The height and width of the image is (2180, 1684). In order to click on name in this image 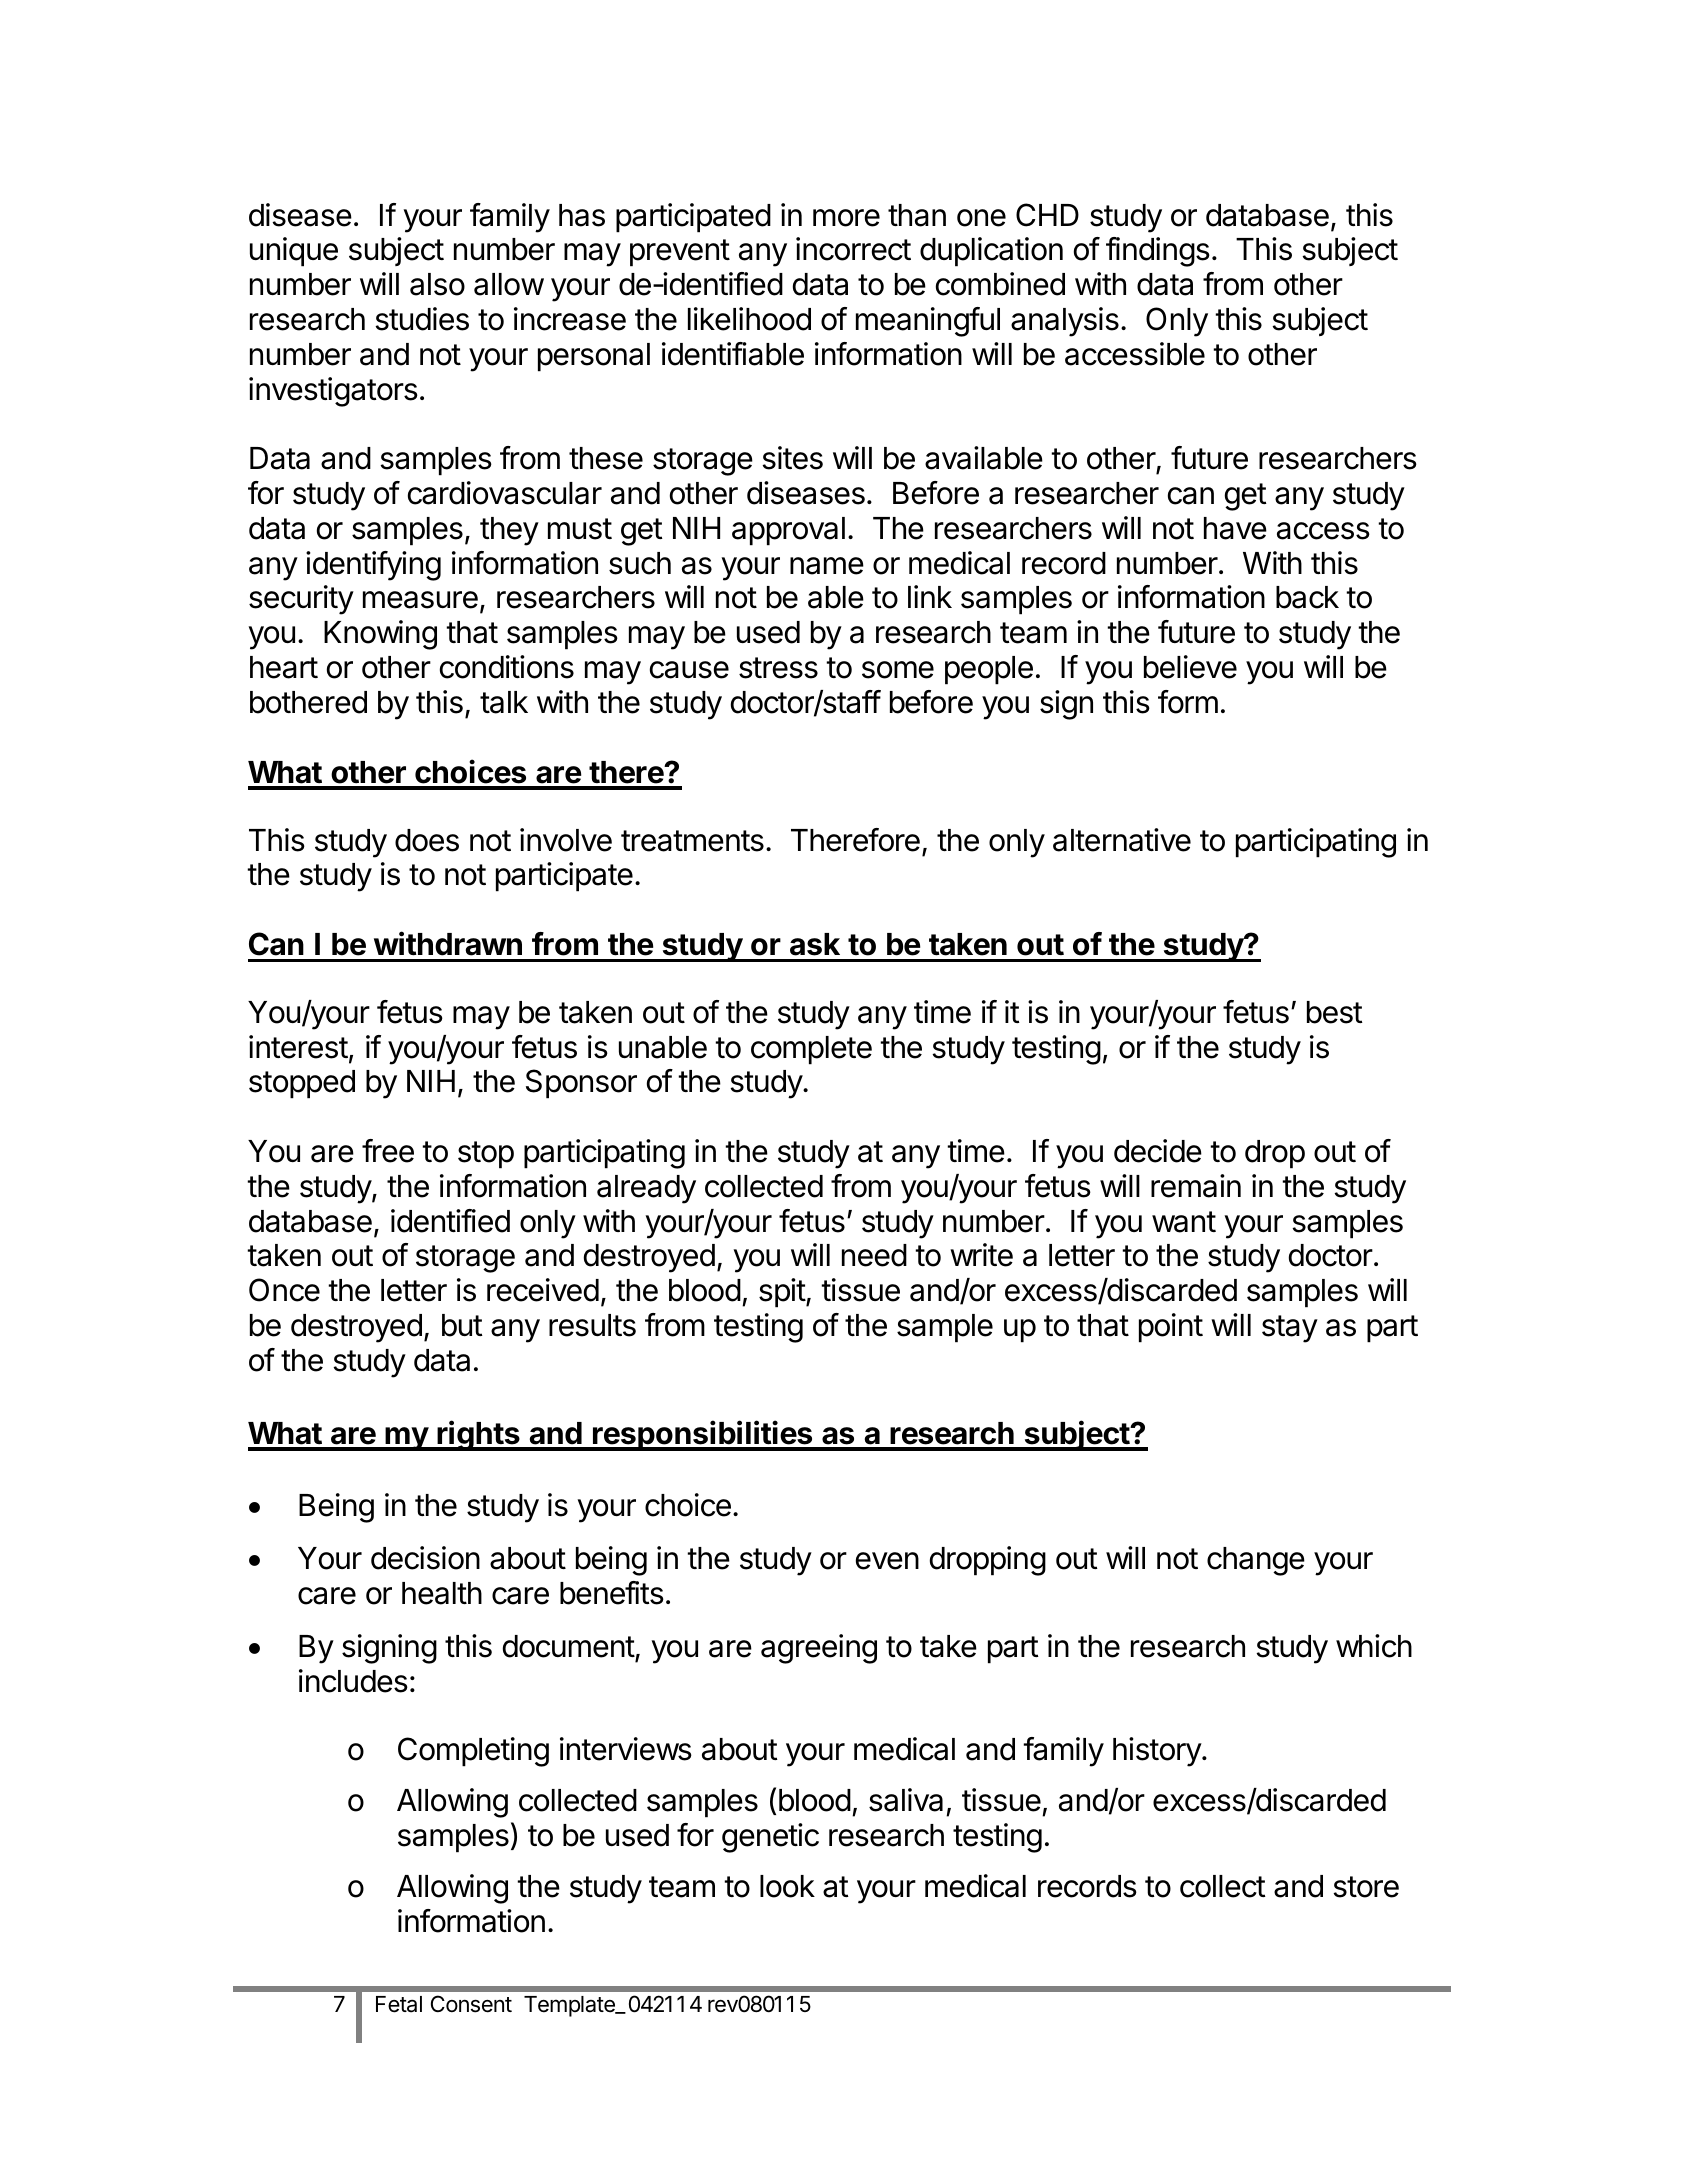, I will do `click(827, 566)`.
